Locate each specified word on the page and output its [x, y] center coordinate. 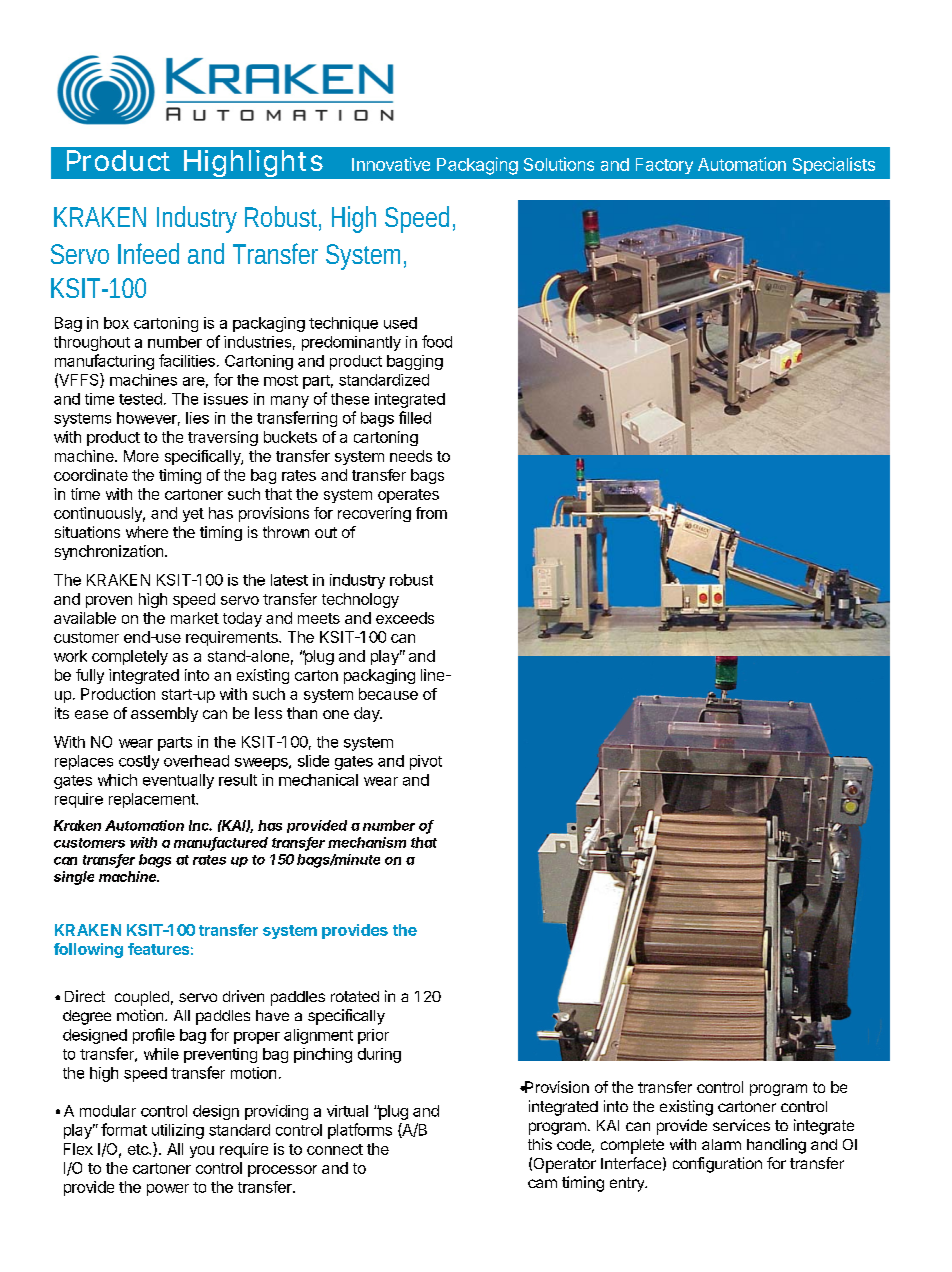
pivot [426, 762]
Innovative [391, 164]
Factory [664, 166]
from [431, 513]
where [147, 532]
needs [411, 456]
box [116, 323]
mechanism [367, 842]
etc [139, 1149]
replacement [153, 800]
